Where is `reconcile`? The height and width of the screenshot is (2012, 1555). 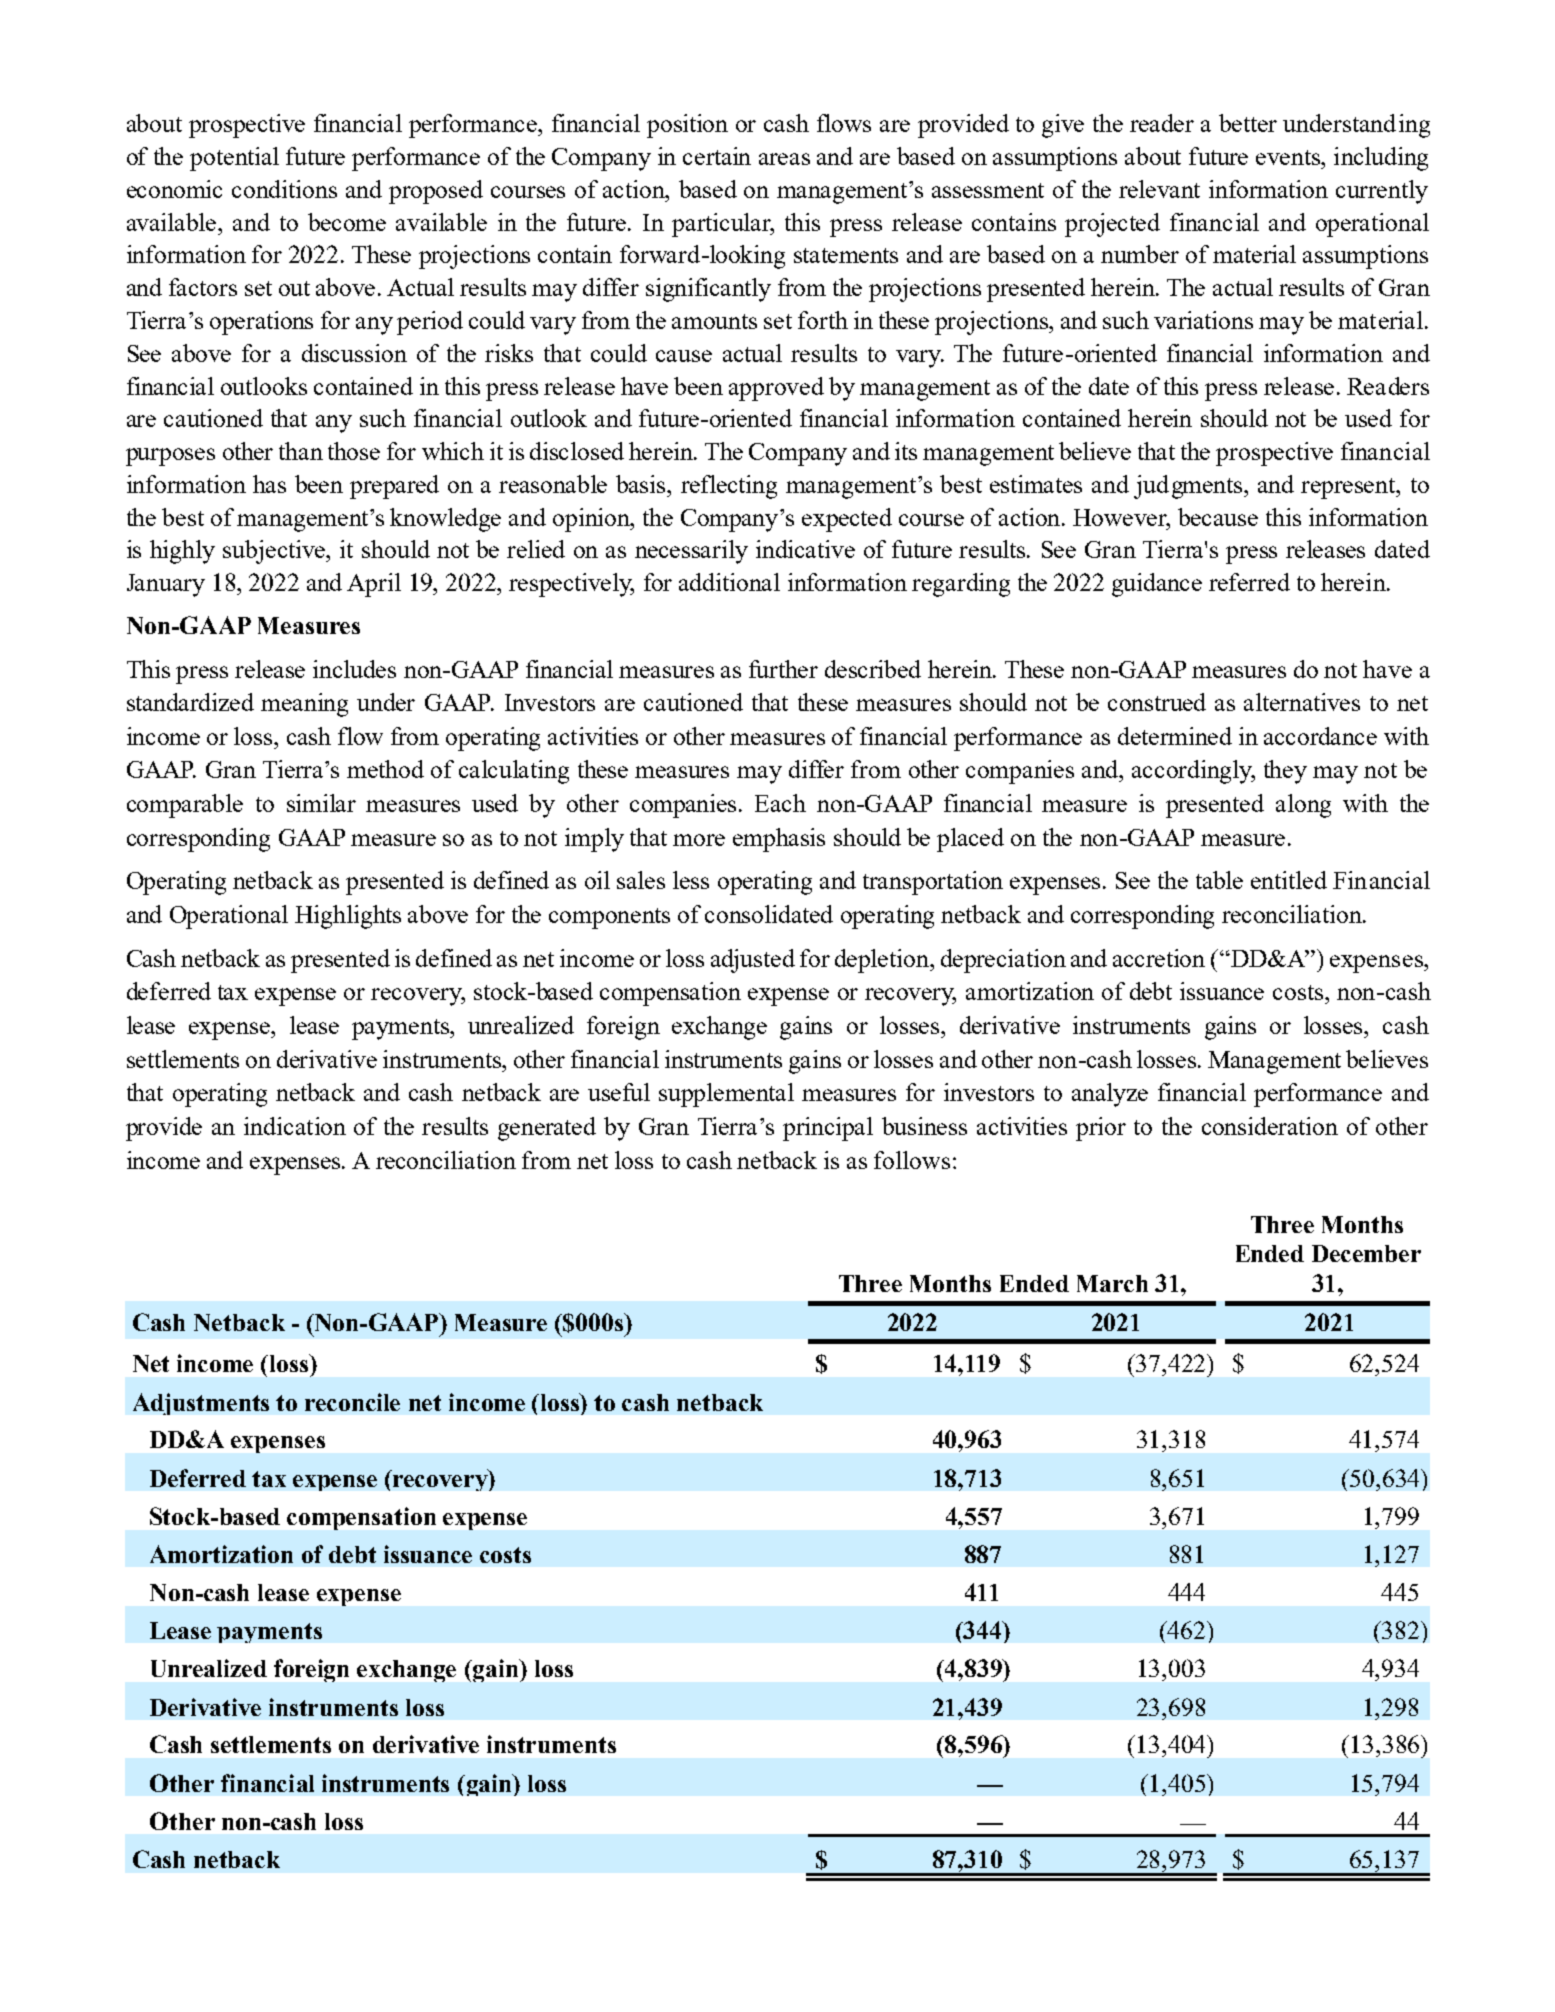
reconcile is located at coordinates (352, 1402).
